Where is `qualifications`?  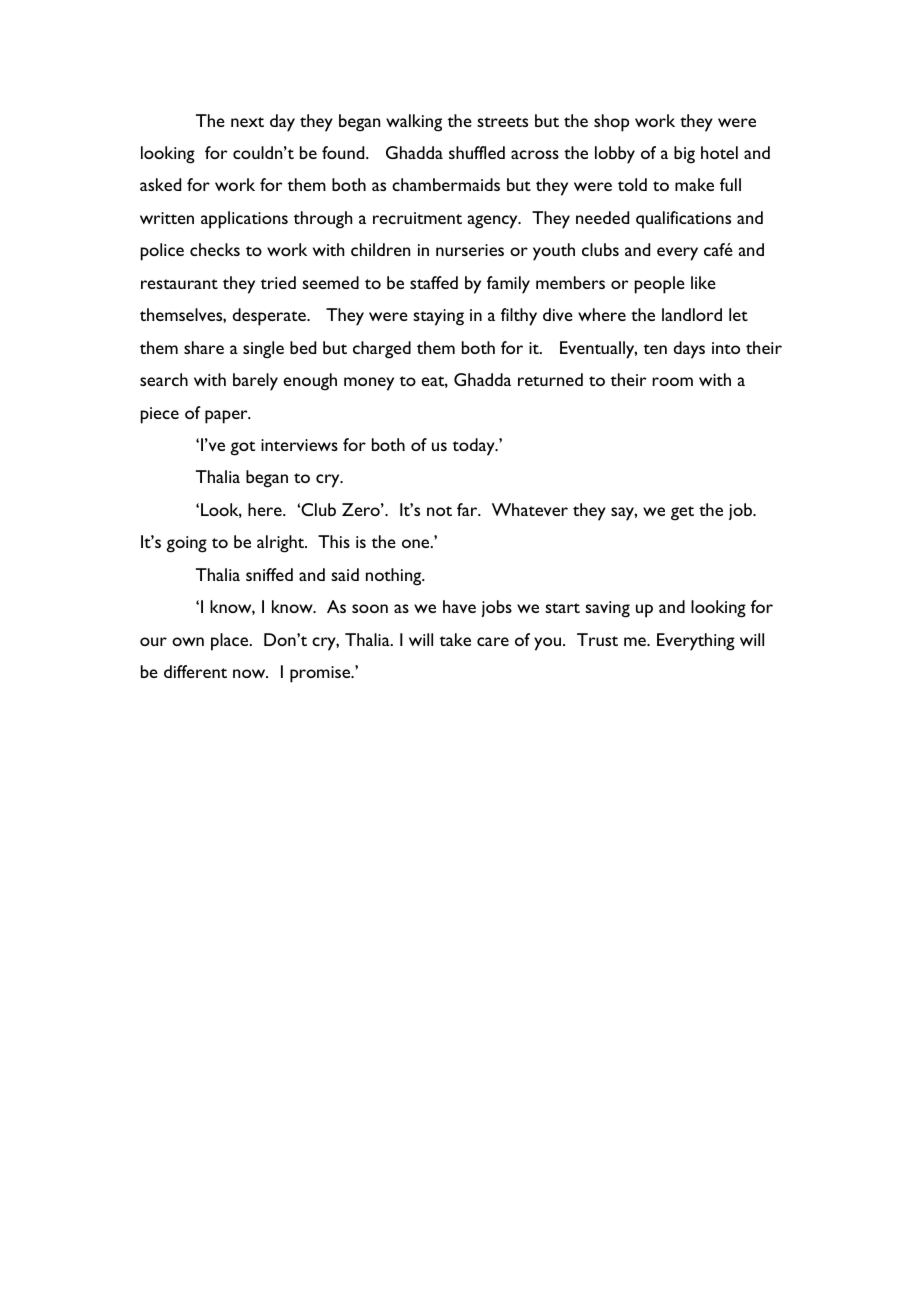
qualifications is located at coordinates (683, 220).
